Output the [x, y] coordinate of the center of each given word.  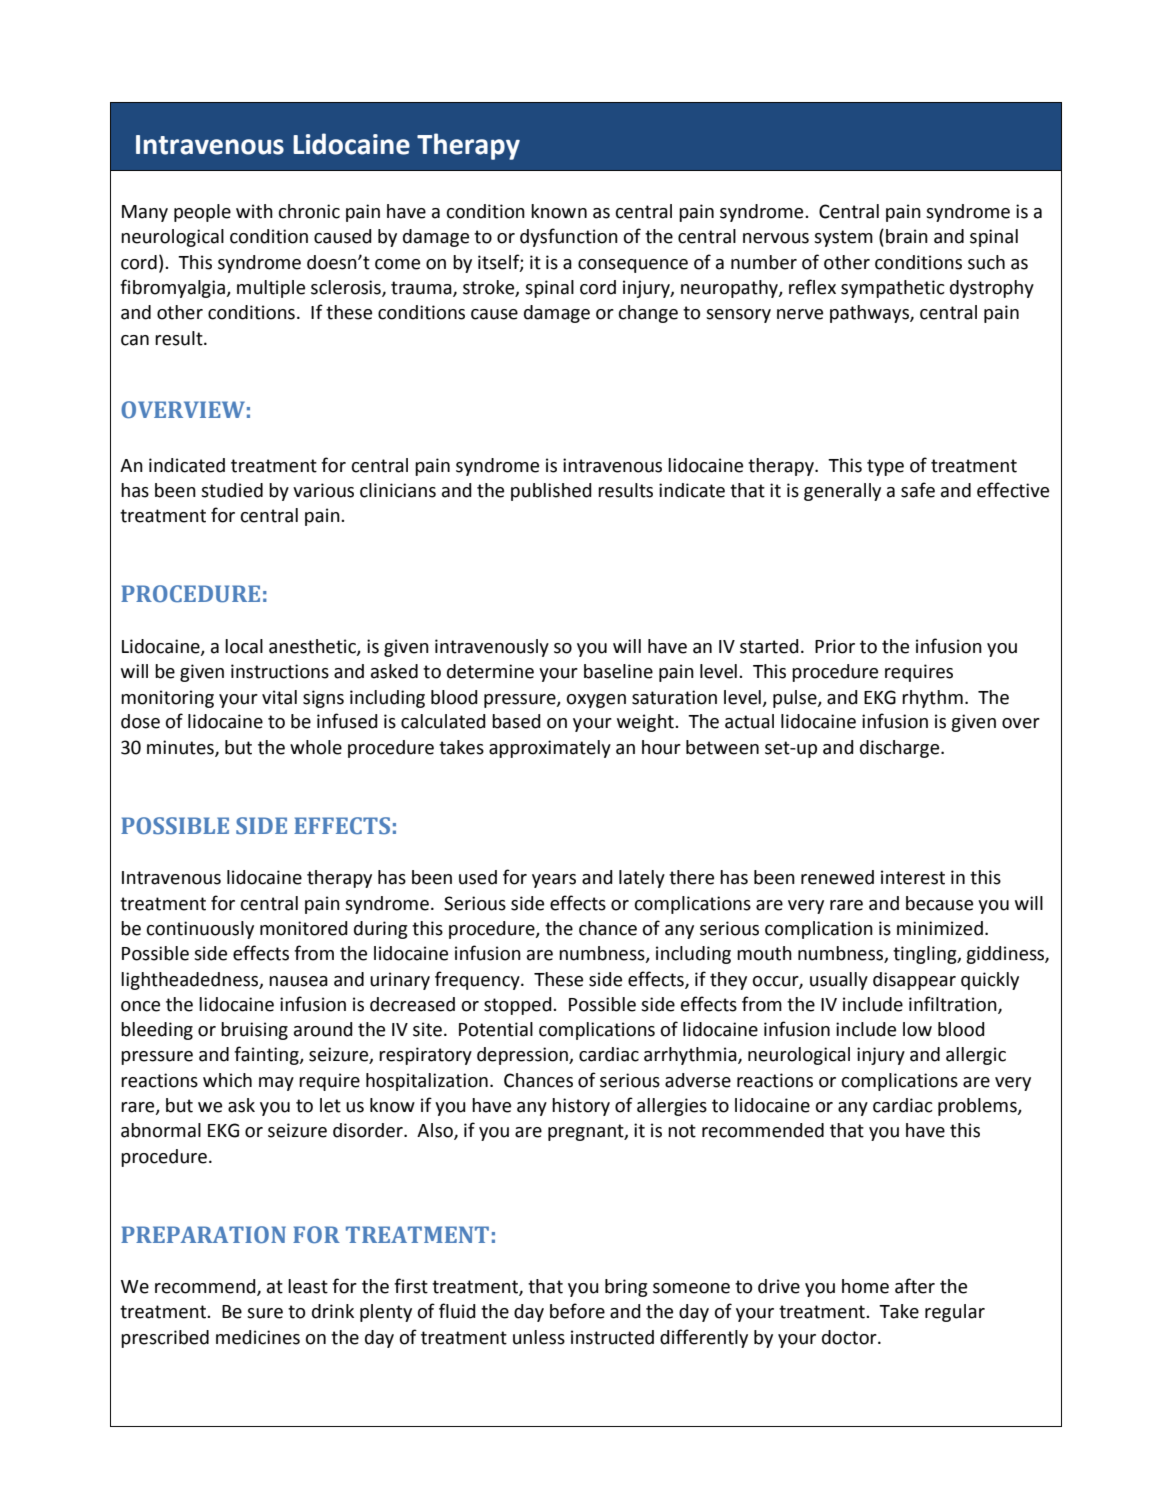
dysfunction [569, 237]
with [254, 211]
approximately [550, 749]
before [577, 1311]
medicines [258, 1337]
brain [907, 236]
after [915, 1286]
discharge [901, 749]
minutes [181, 748]
